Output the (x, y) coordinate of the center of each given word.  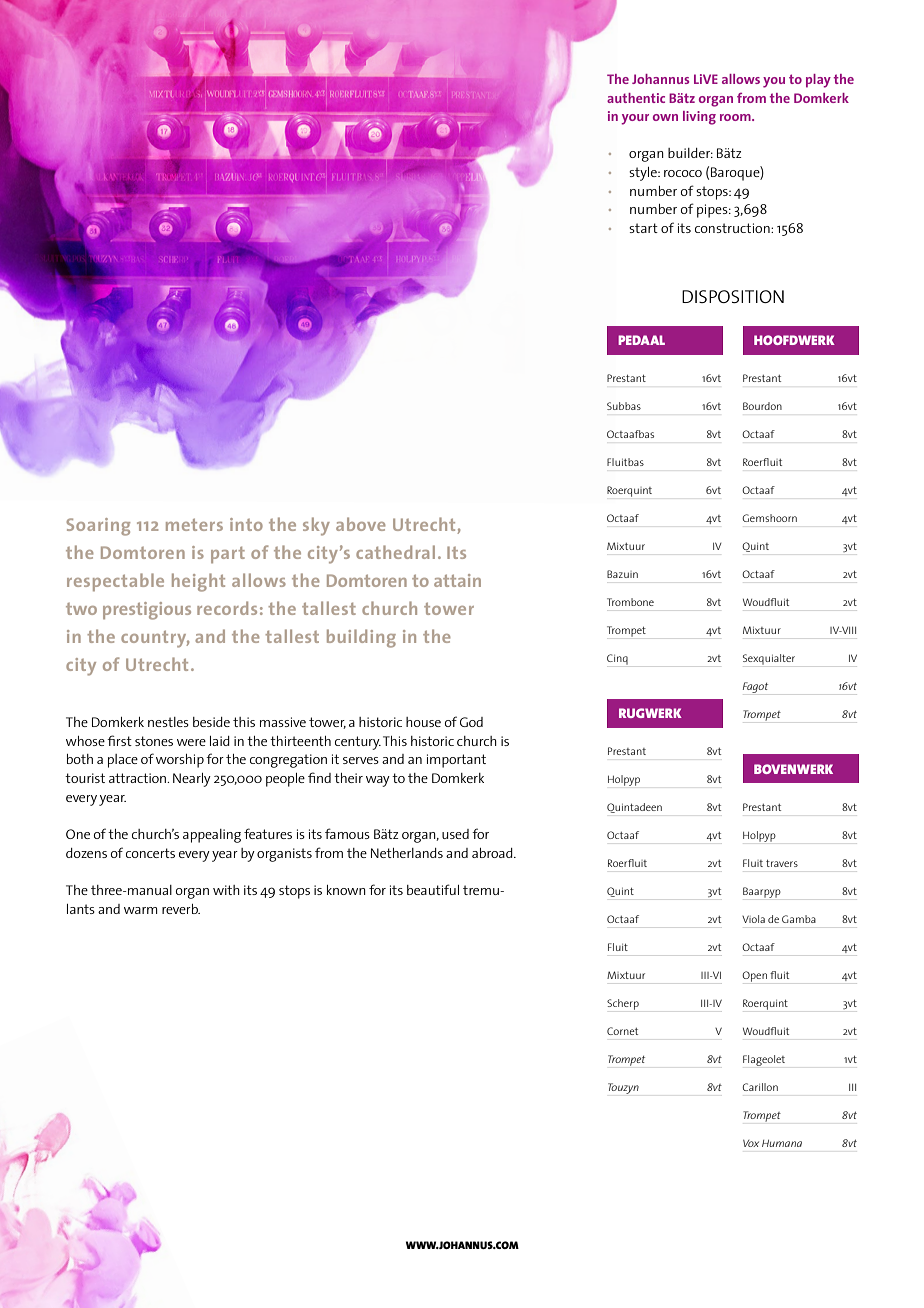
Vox (751, 1143)
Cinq (617, 659)
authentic (636, 98)
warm (140, 910)
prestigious (147, 611)
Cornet (622, 1031)
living (699, 118)
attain (457, 580)
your (635, 119)
